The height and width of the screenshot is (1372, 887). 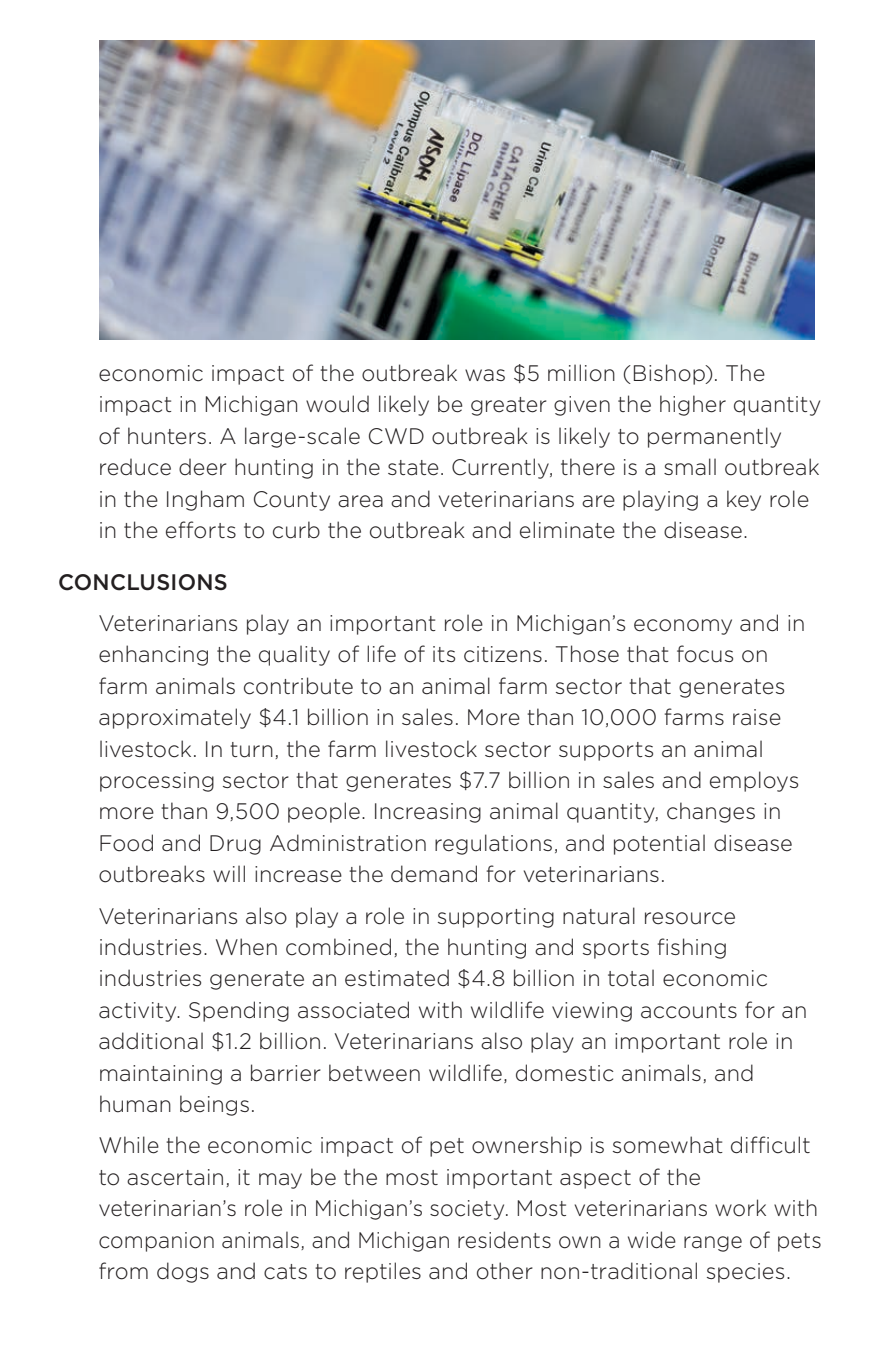 What do you see at coordinates (143, 582) in the screenshot?
I see `CONCLUSIONS` at bounding box center [143, 582].
